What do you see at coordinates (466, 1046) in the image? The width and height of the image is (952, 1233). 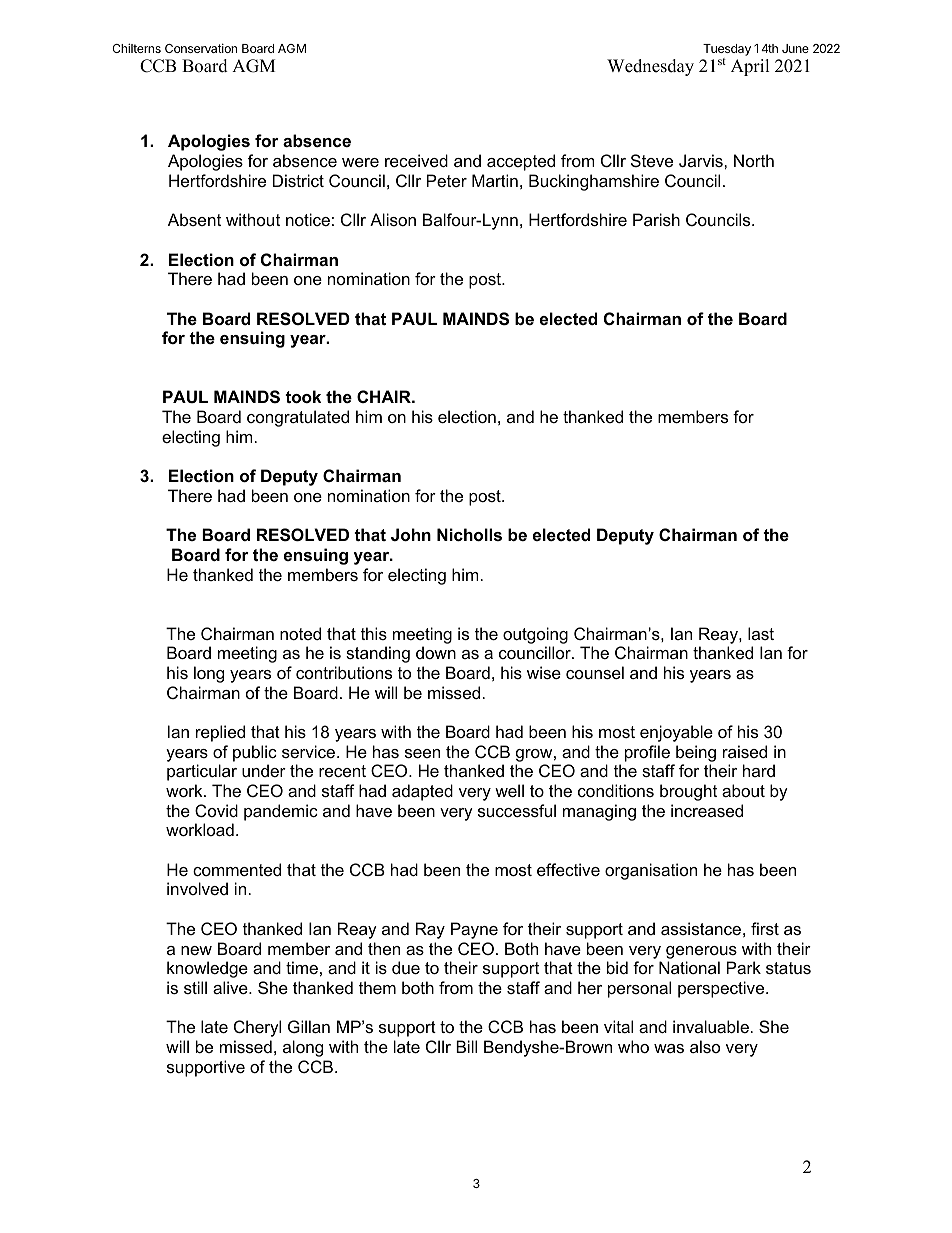 I see `Bill` at bounding box center [466, 1046].
